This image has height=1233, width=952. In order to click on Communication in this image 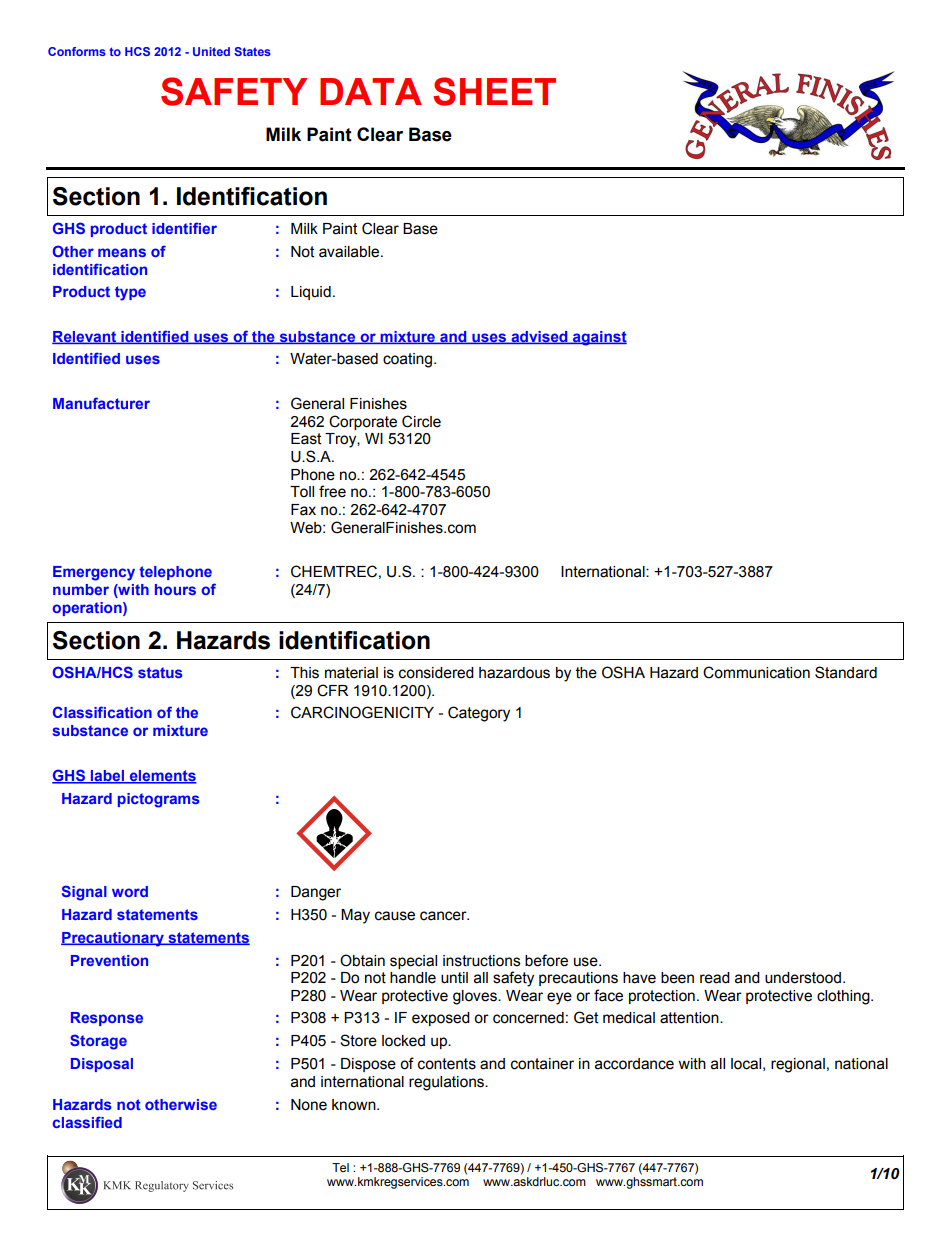, I will do `click(756, 672)`.
